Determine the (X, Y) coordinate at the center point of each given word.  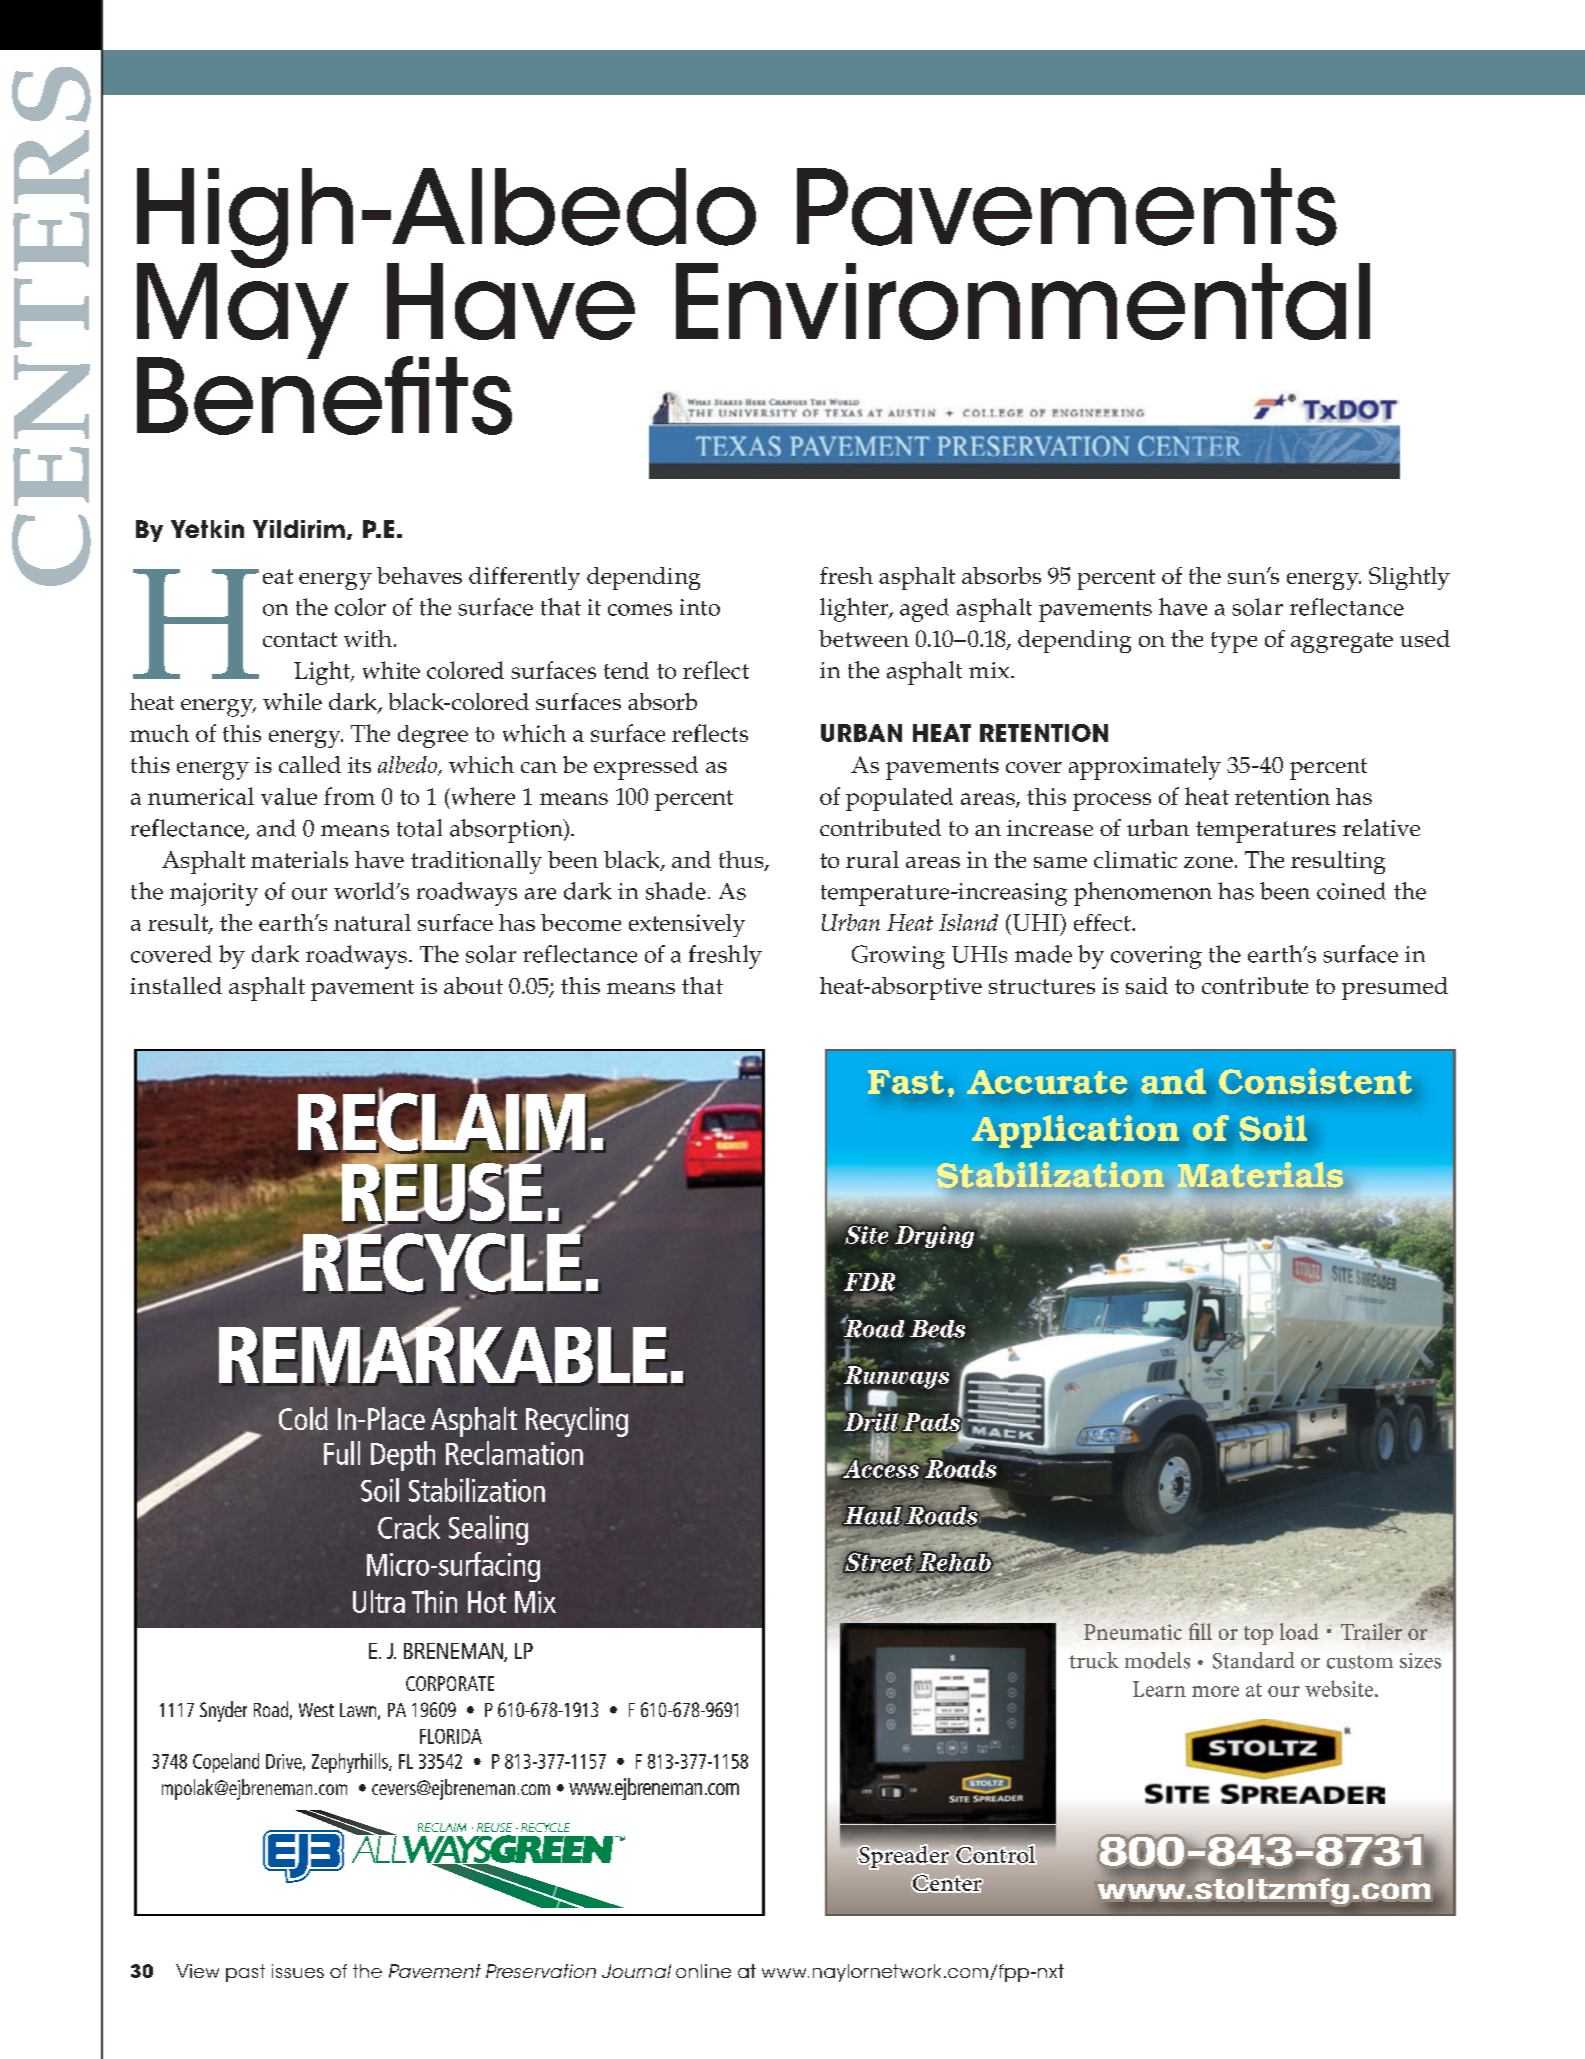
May (243, 310)
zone (1208, 862)
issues (298, 1971)
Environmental (1023, 301)
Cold (303, 1418)
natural (372, 922)
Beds (937, 1329)
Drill (871, 1422)
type (1234, 642)
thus (742, 861)
